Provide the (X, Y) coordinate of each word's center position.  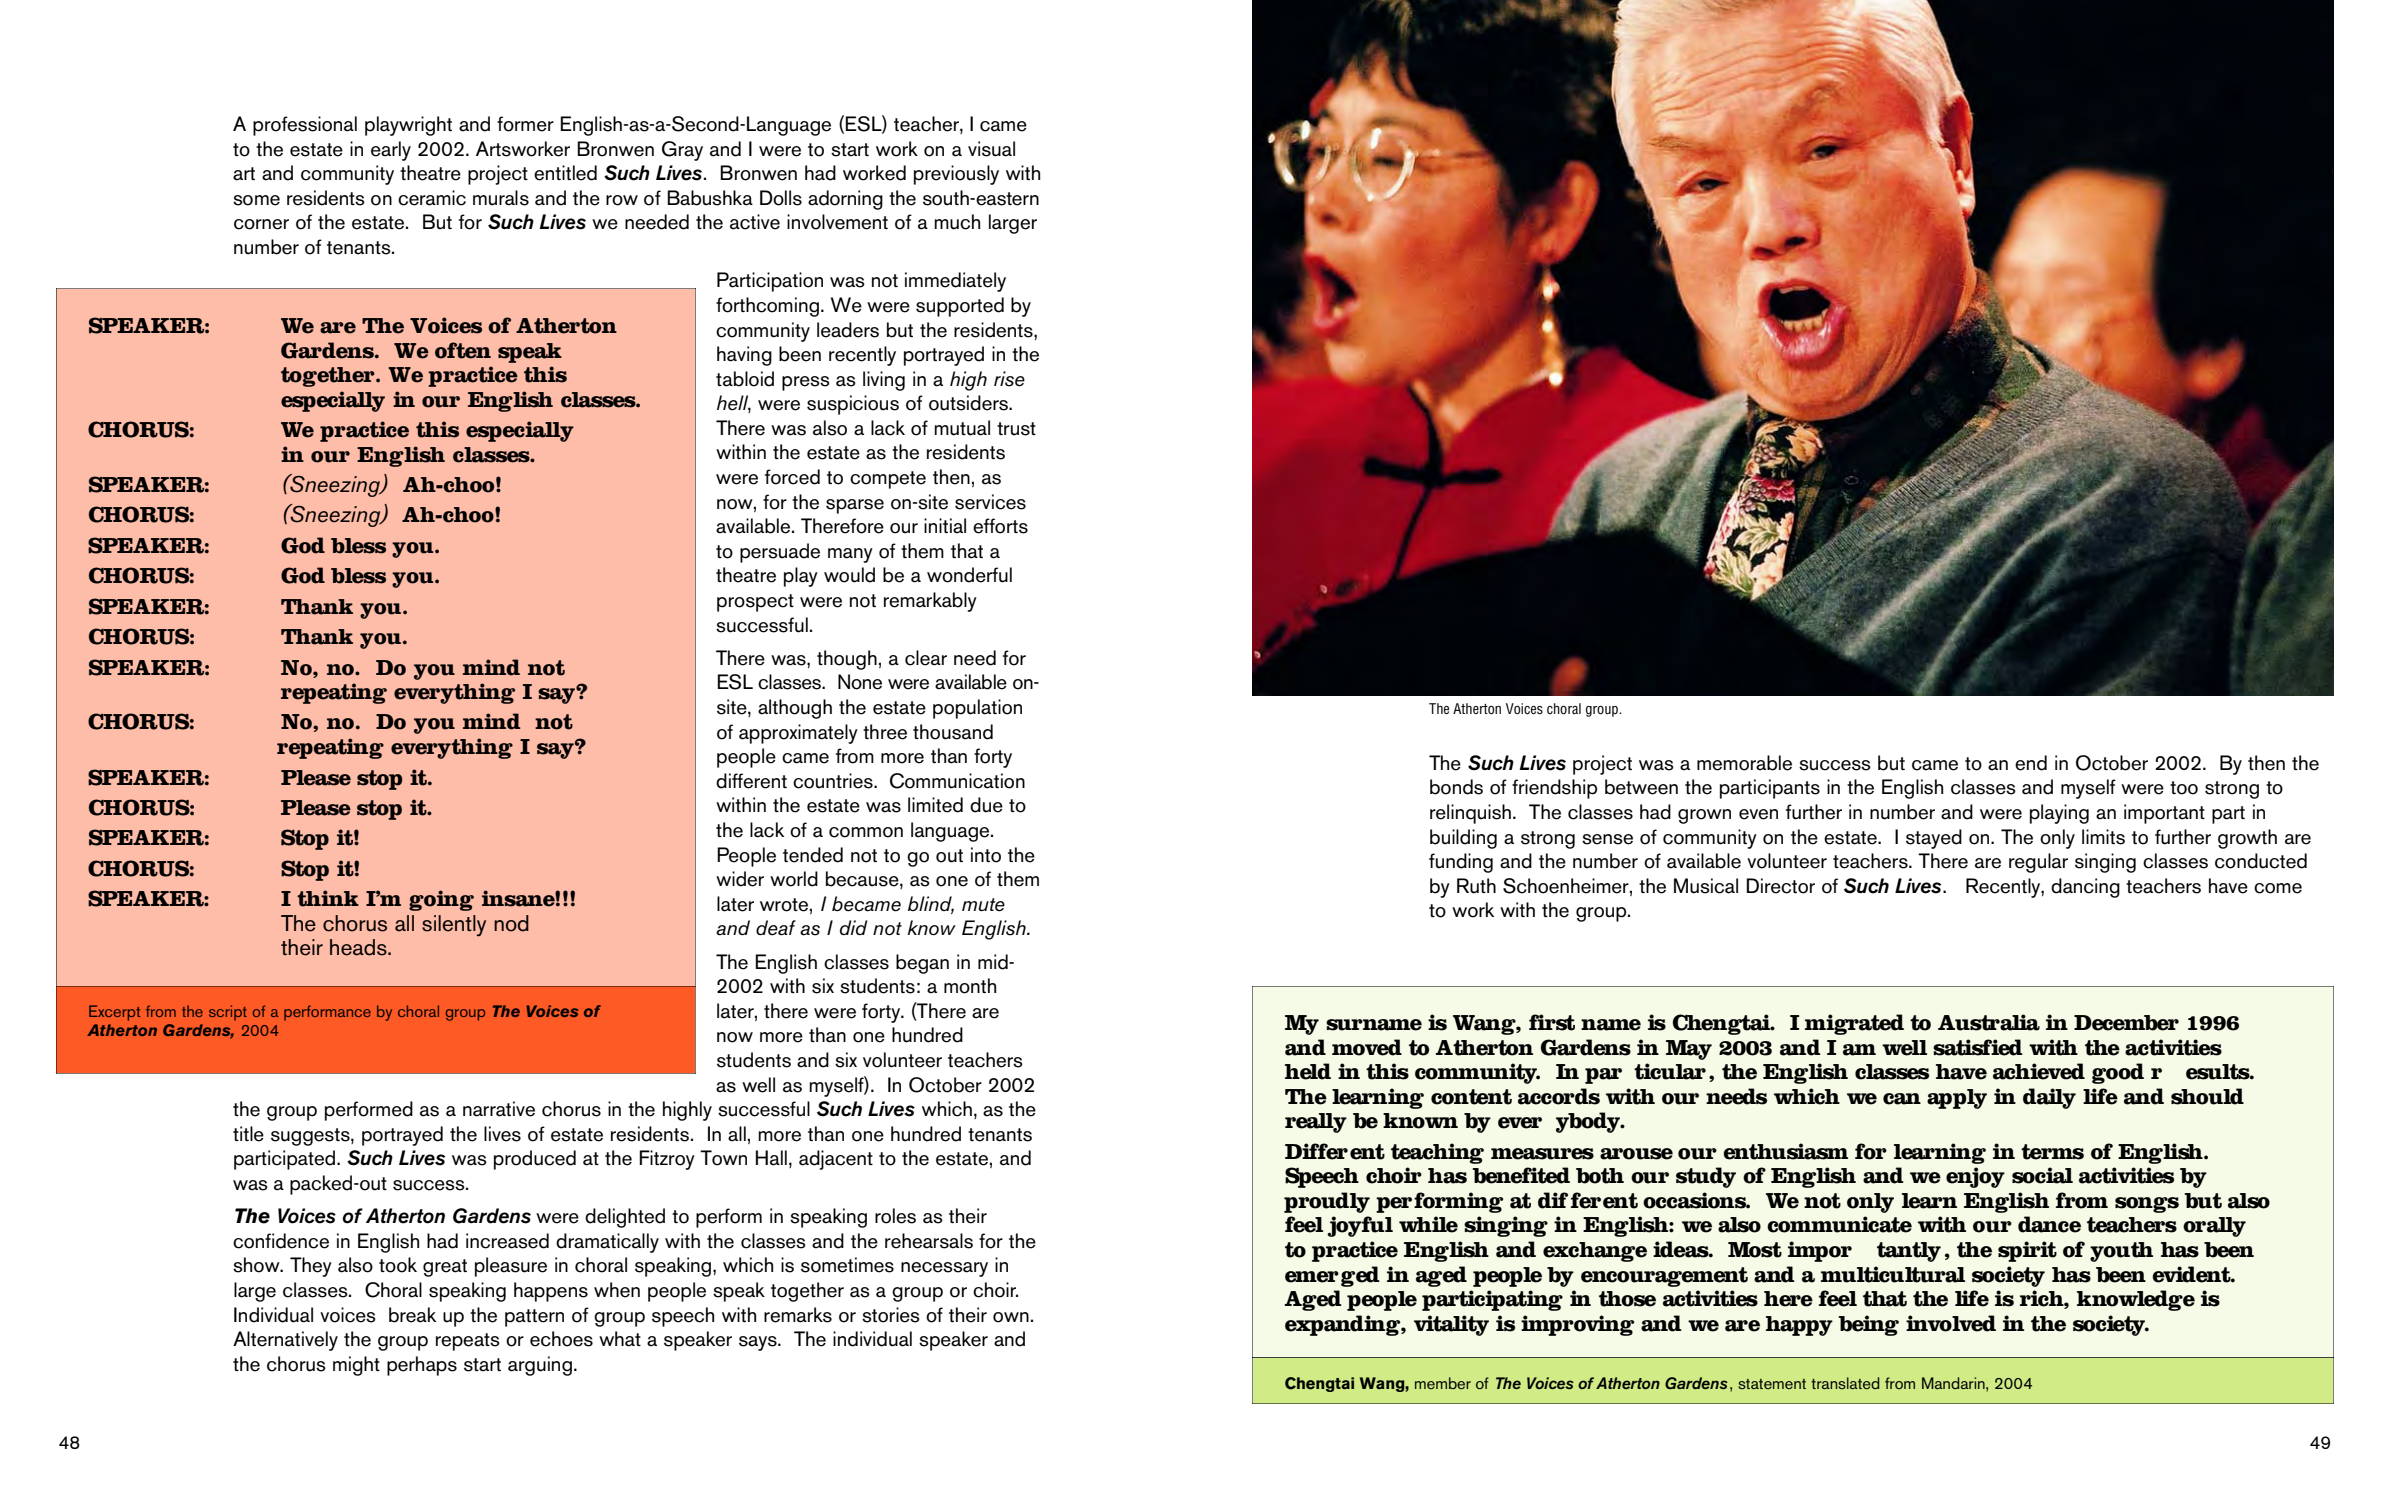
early (391, 151)
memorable (1744, 763)
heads (359, 947)
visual (991, 149)
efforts (1000, 526)
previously (956, 175)
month (970, 986)
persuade (780, 553)
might (356, 1366)
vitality (1451, 1325)
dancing (2085, 888)
